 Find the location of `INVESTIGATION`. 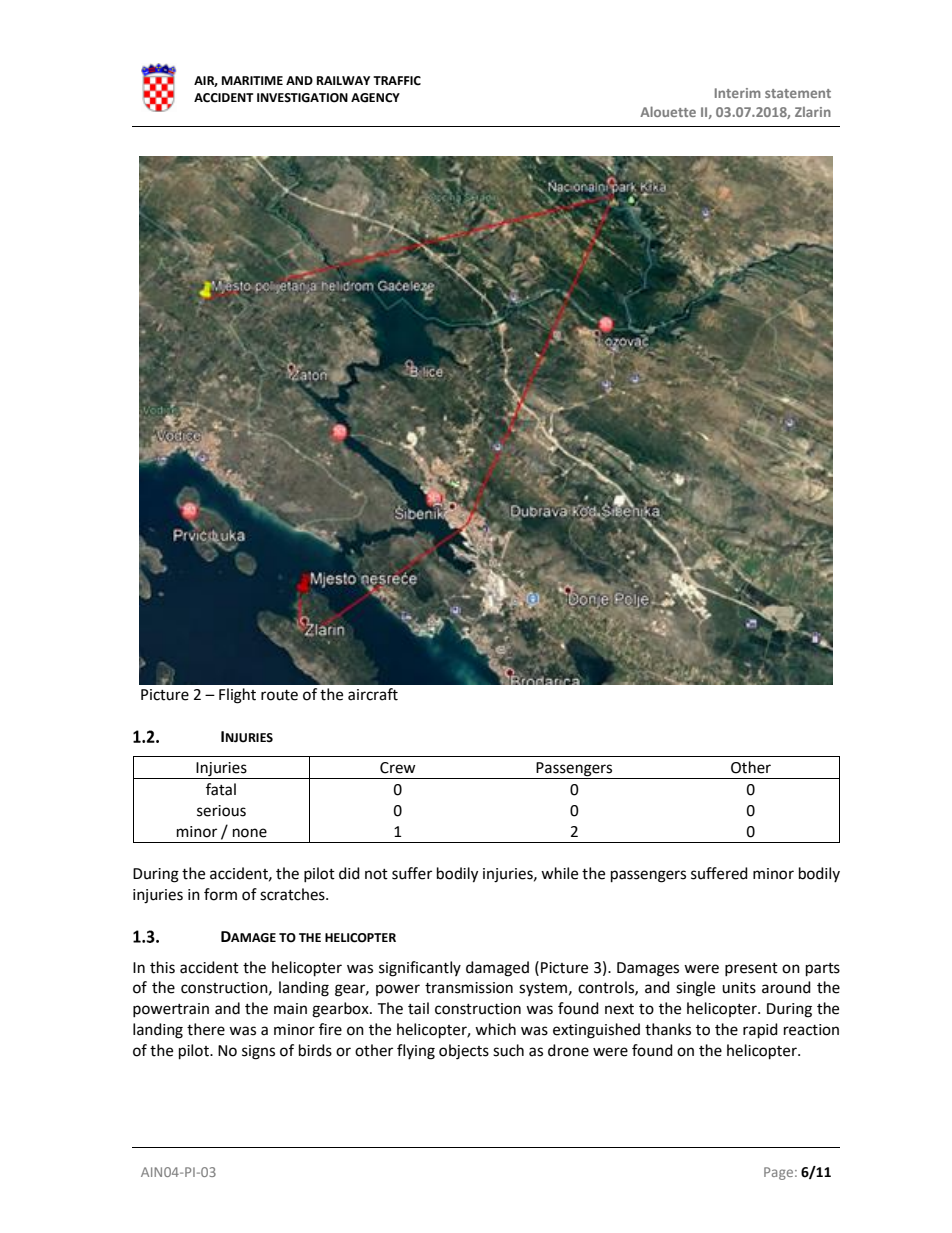

INVESTIGATION is located at coordinates (302, 98).
